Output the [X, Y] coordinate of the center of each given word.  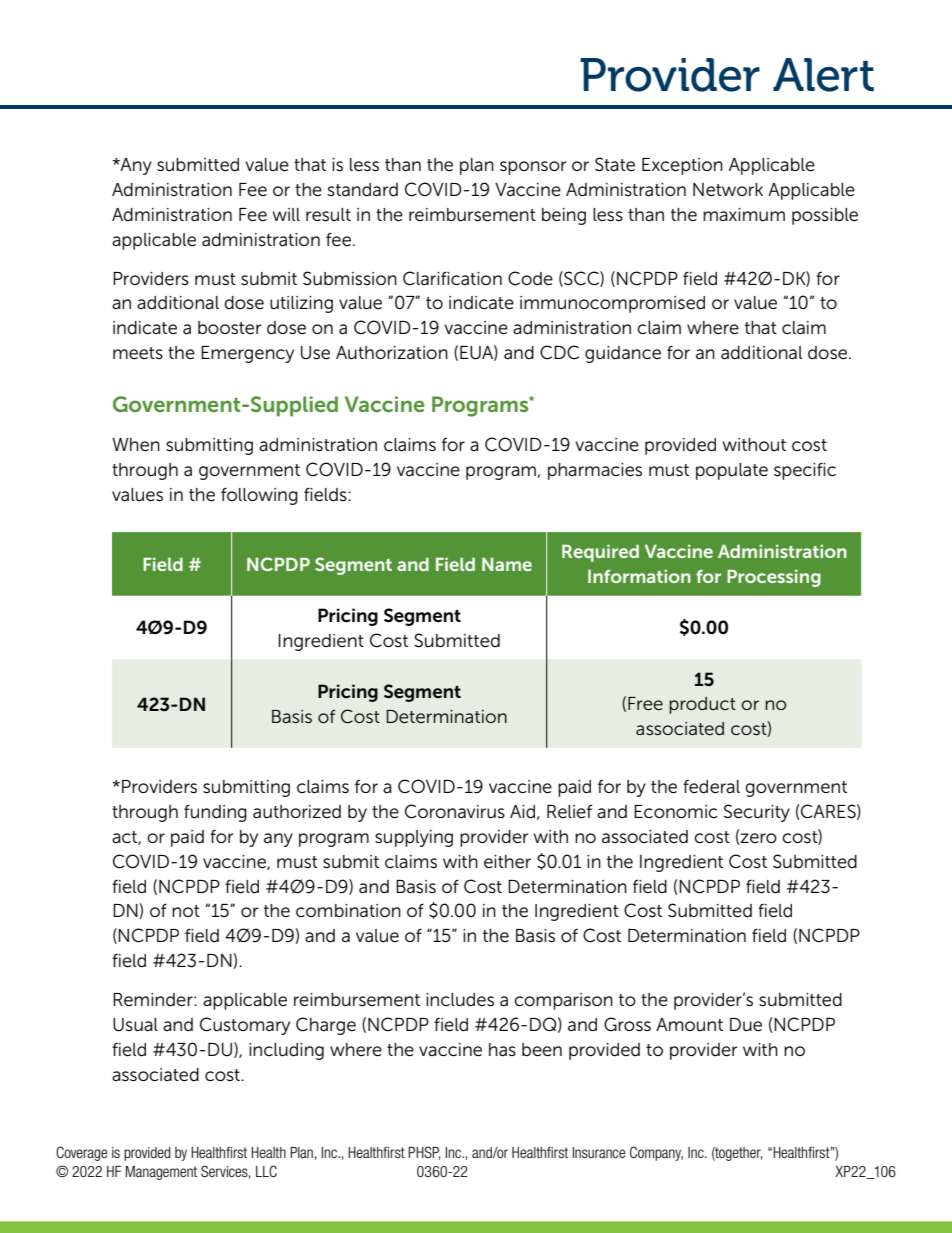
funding [215, 813]
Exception [682, 166]
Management [161, 1173]
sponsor [533, 168]
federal [711, 787]
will [286, 214]
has [502, 1050]
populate [732, 471]
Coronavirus [455, 811]
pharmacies [595, 471]
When [136, 445]
